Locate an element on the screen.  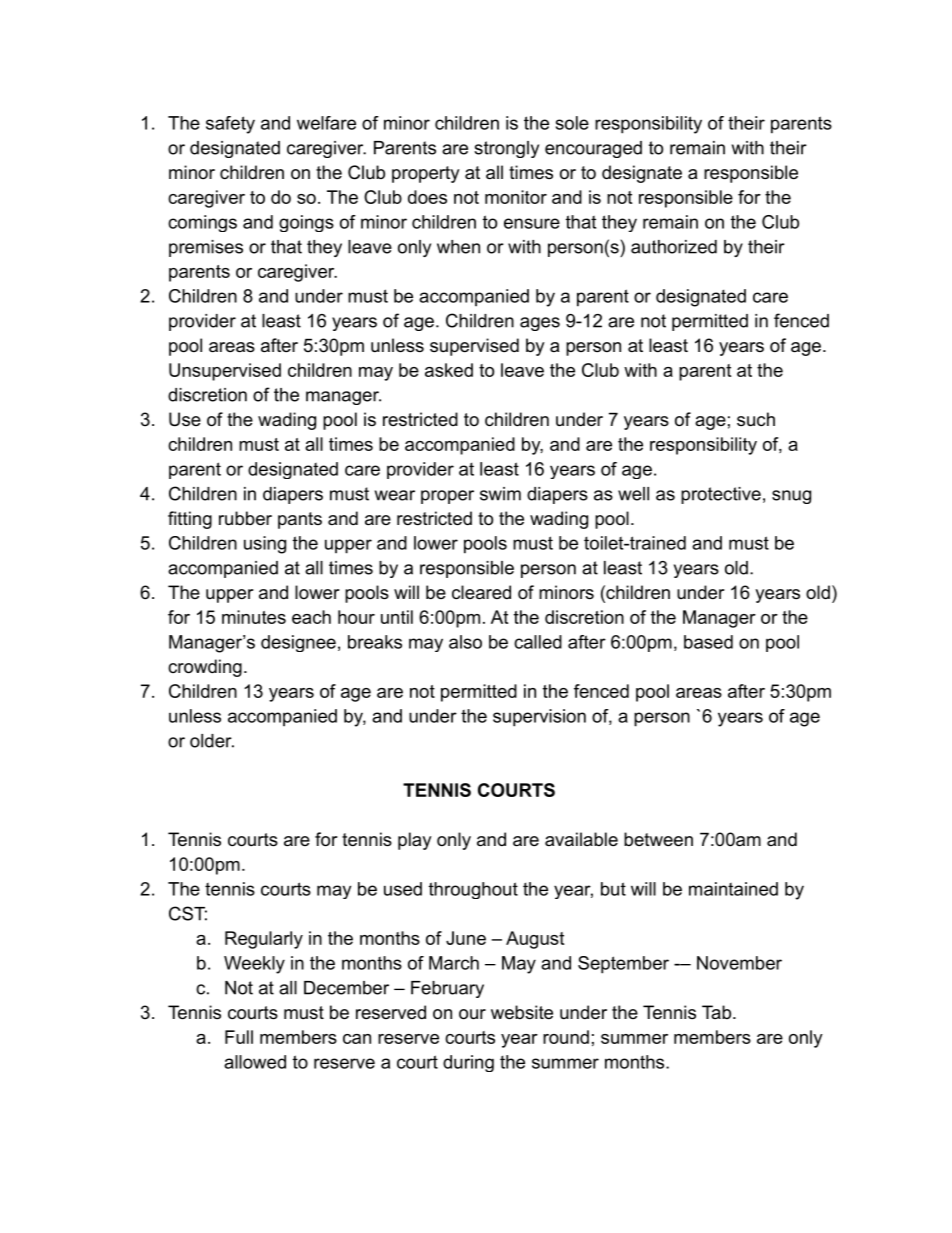
encouraged is located at coordinates (593, 149).
